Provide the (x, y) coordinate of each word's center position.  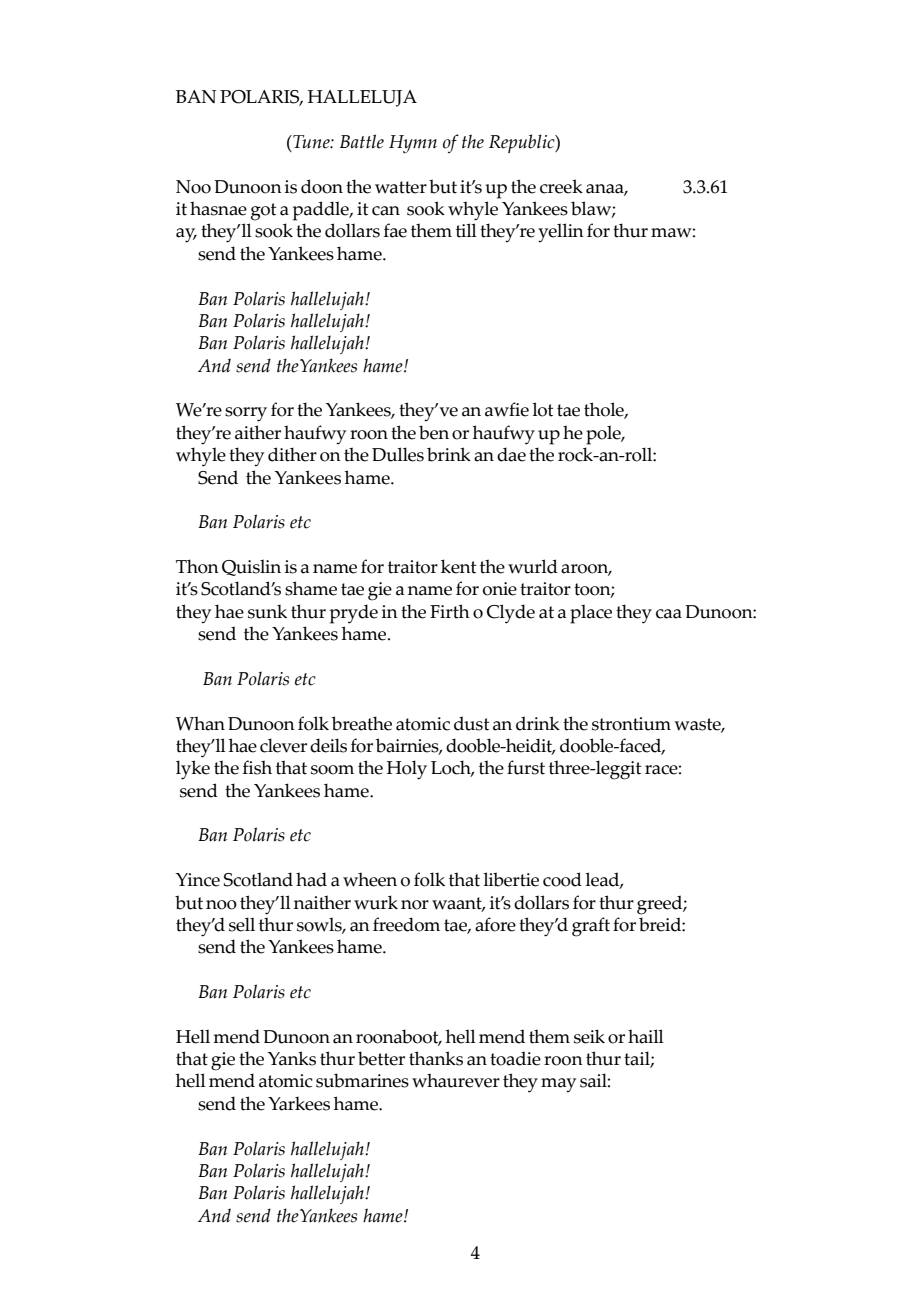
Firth (450, 611)
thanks (436, 1058)
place (591, 614)
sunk (267, 612)
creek (561, 186)
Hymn (413, 144)
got (263, 212)
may (558, 1085)
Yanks (291, 1058)
